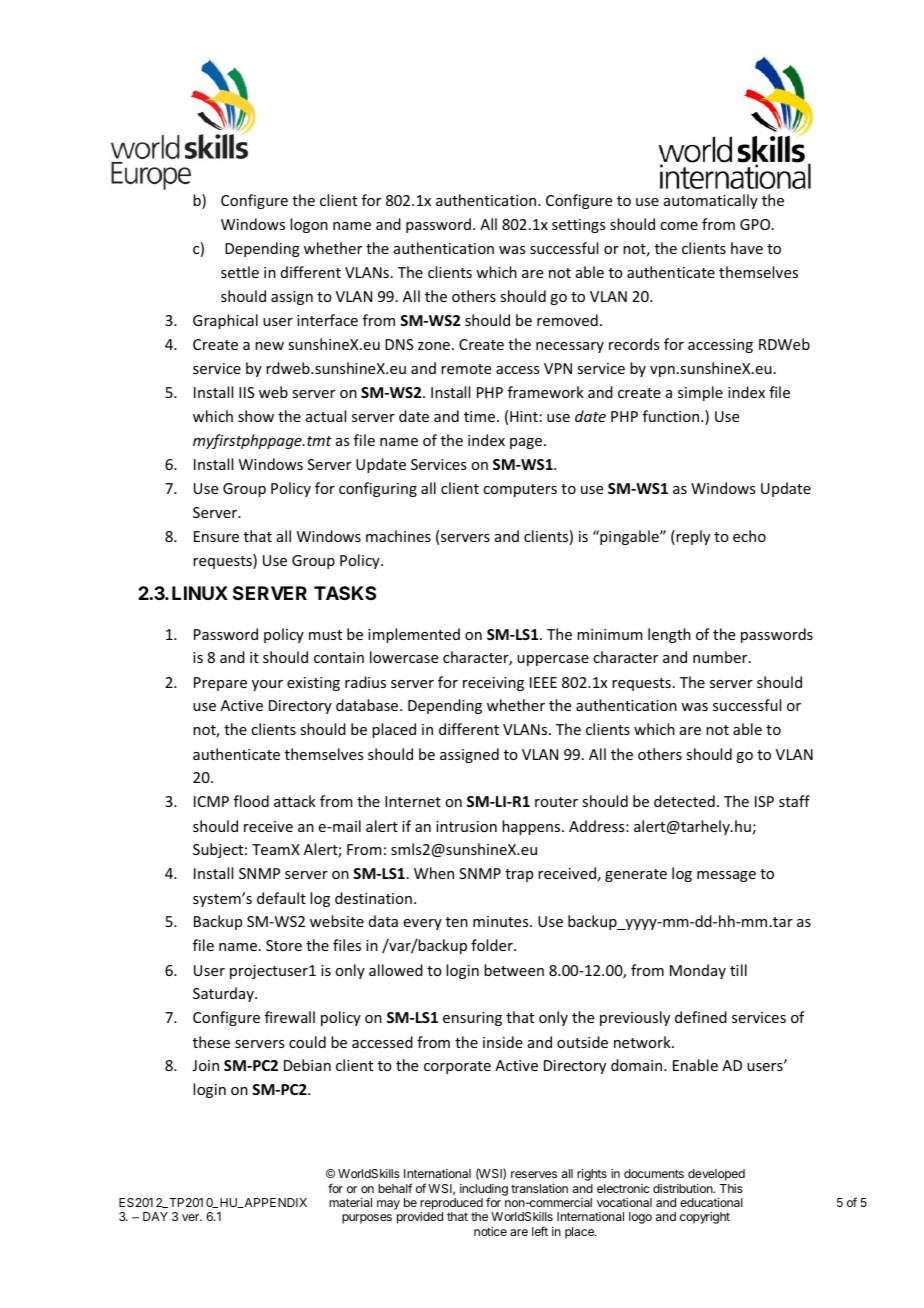  Describe the element at coordinates (520, 490) in the screenshot. I see `computers` at that location.
